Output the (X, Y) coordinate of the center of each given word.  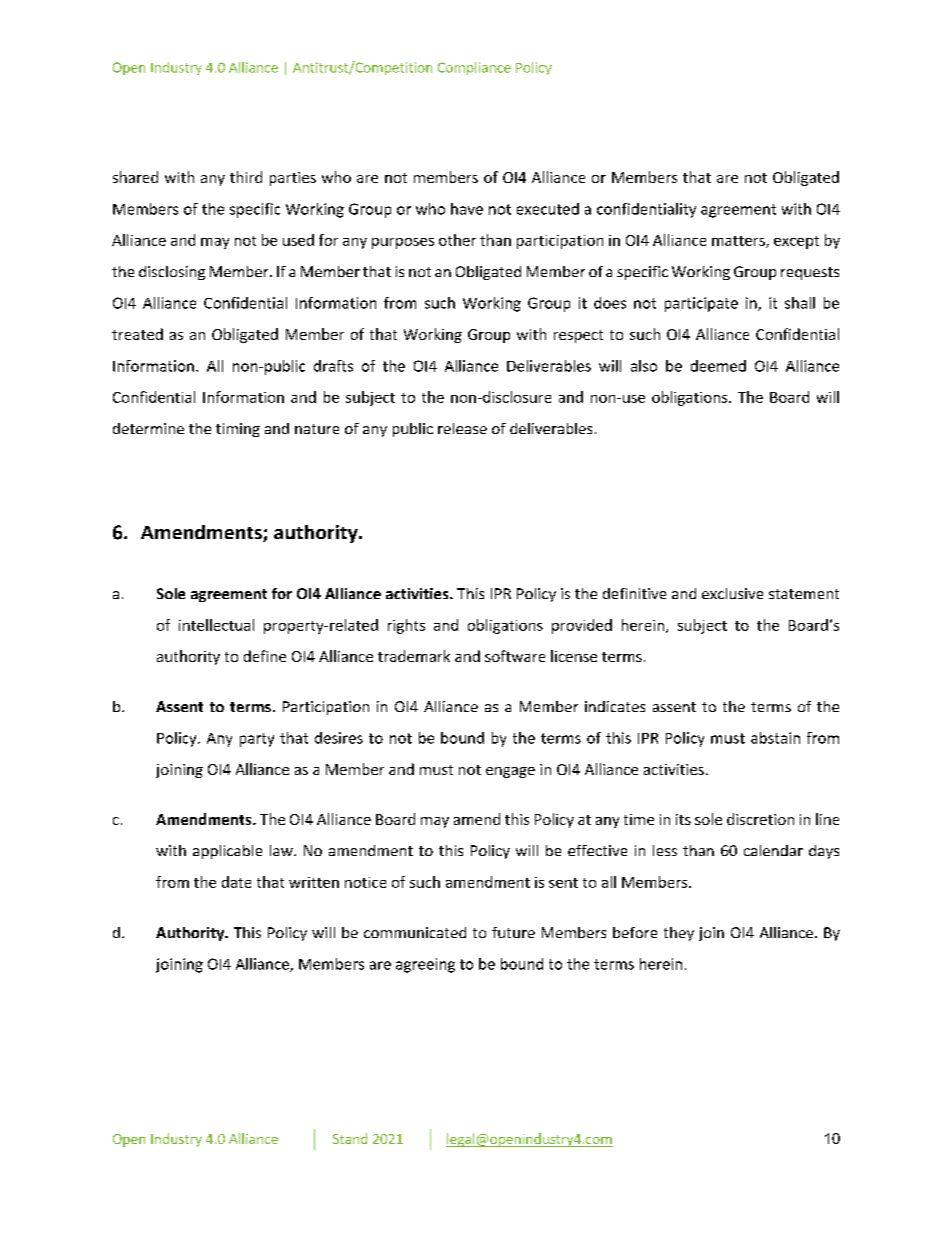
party (257, 740)
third (246, 177)
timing (238, 430)
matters (739, 242)
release (462, 428)
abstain (775, 738)
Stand (350, 1138)
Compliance (474, 68)
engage (510, 772)
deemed (718, 366)
